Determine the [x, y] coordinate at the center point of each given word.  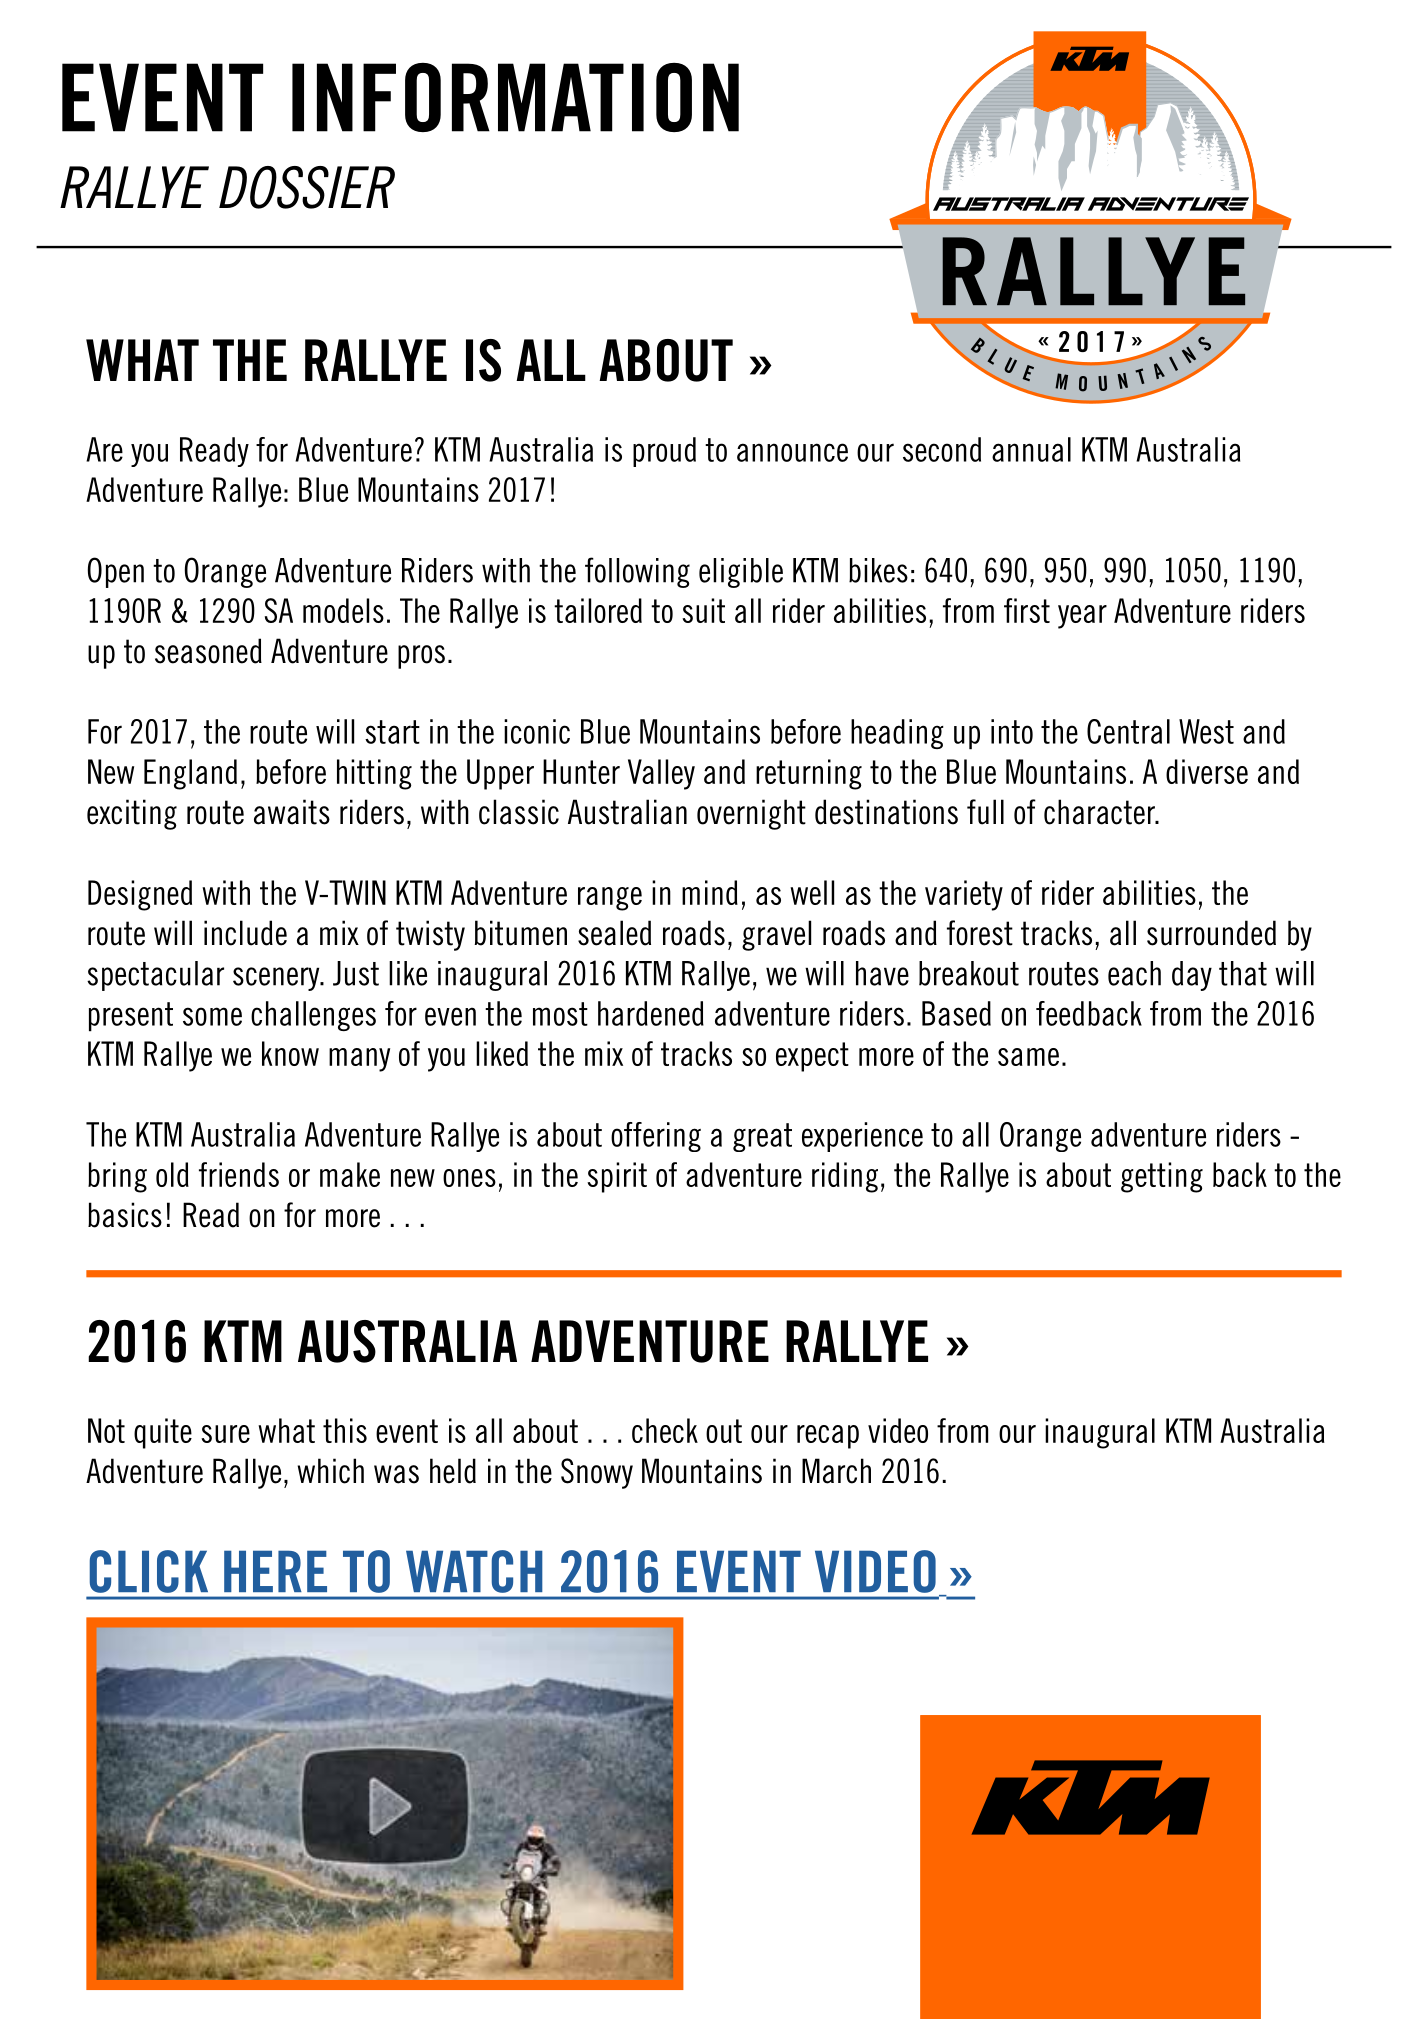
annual [1031, 449]
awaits [292, 812]
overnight [751, 814]
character [1100, 812]
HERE [275, 1571]
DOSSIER [307, 187]
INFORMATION [515, 97]
